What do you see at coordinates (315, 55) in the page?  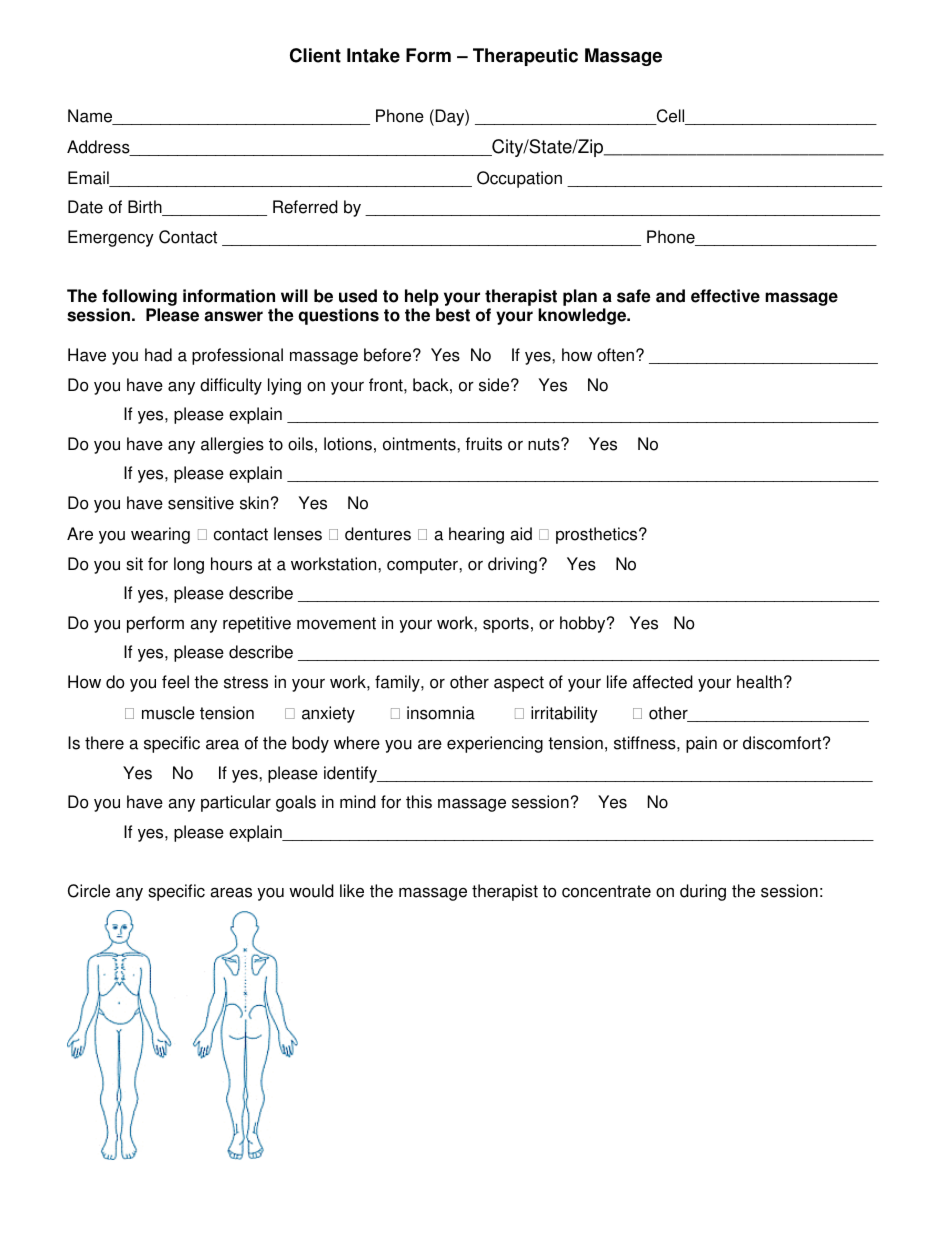 I see `Client` at bounding box center [315, 55].
